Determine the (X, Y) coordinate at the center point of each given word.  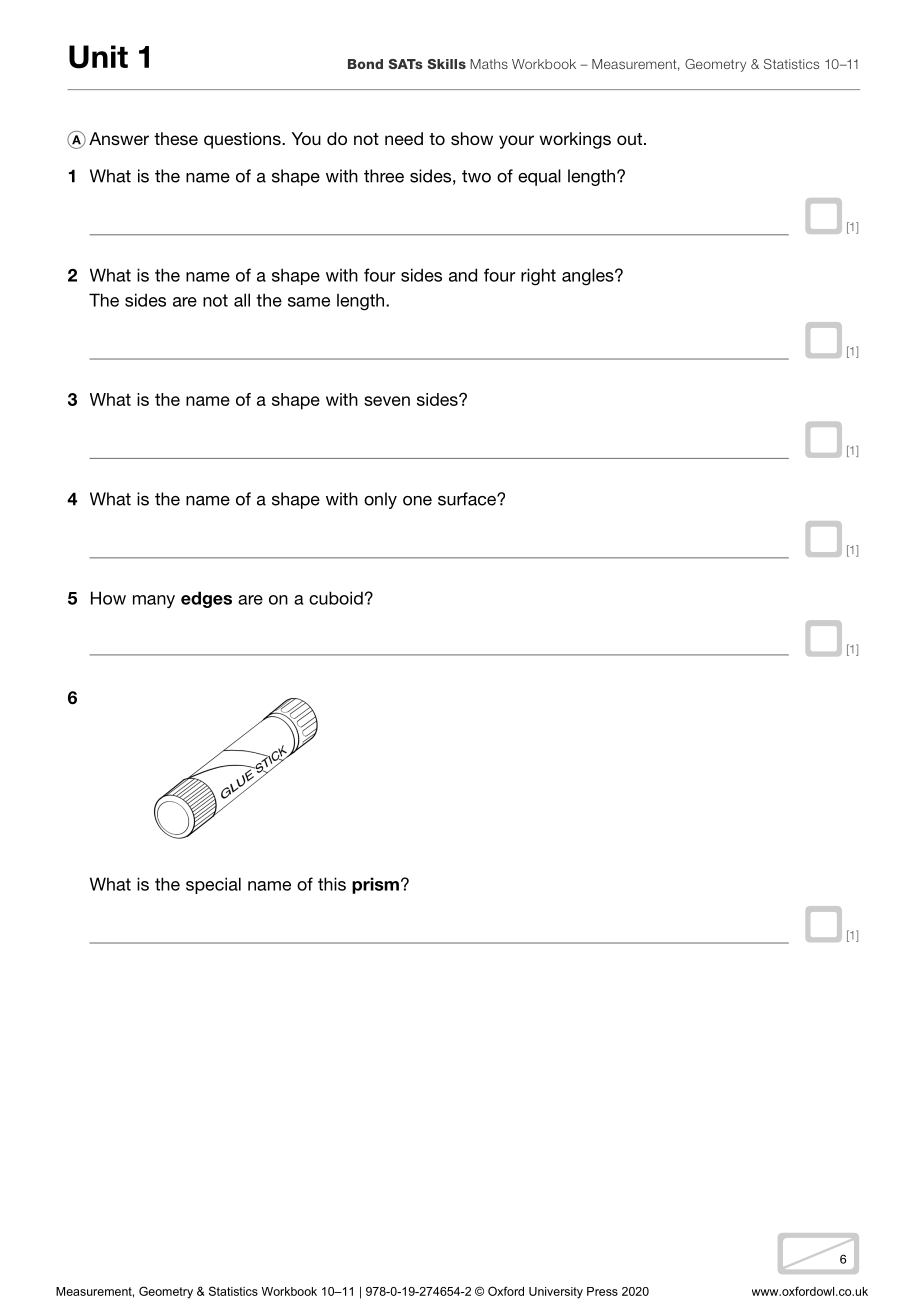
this (332, 884)
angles (589, 276)
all (242, 300)
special (213, 885)
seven (387, 401)
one (417, 501)
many (154, 601)
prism (375, 885)
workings (575, 140)
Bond (365, 64)
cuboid (336, 598)
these (176, 138)
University (556, 1293)
